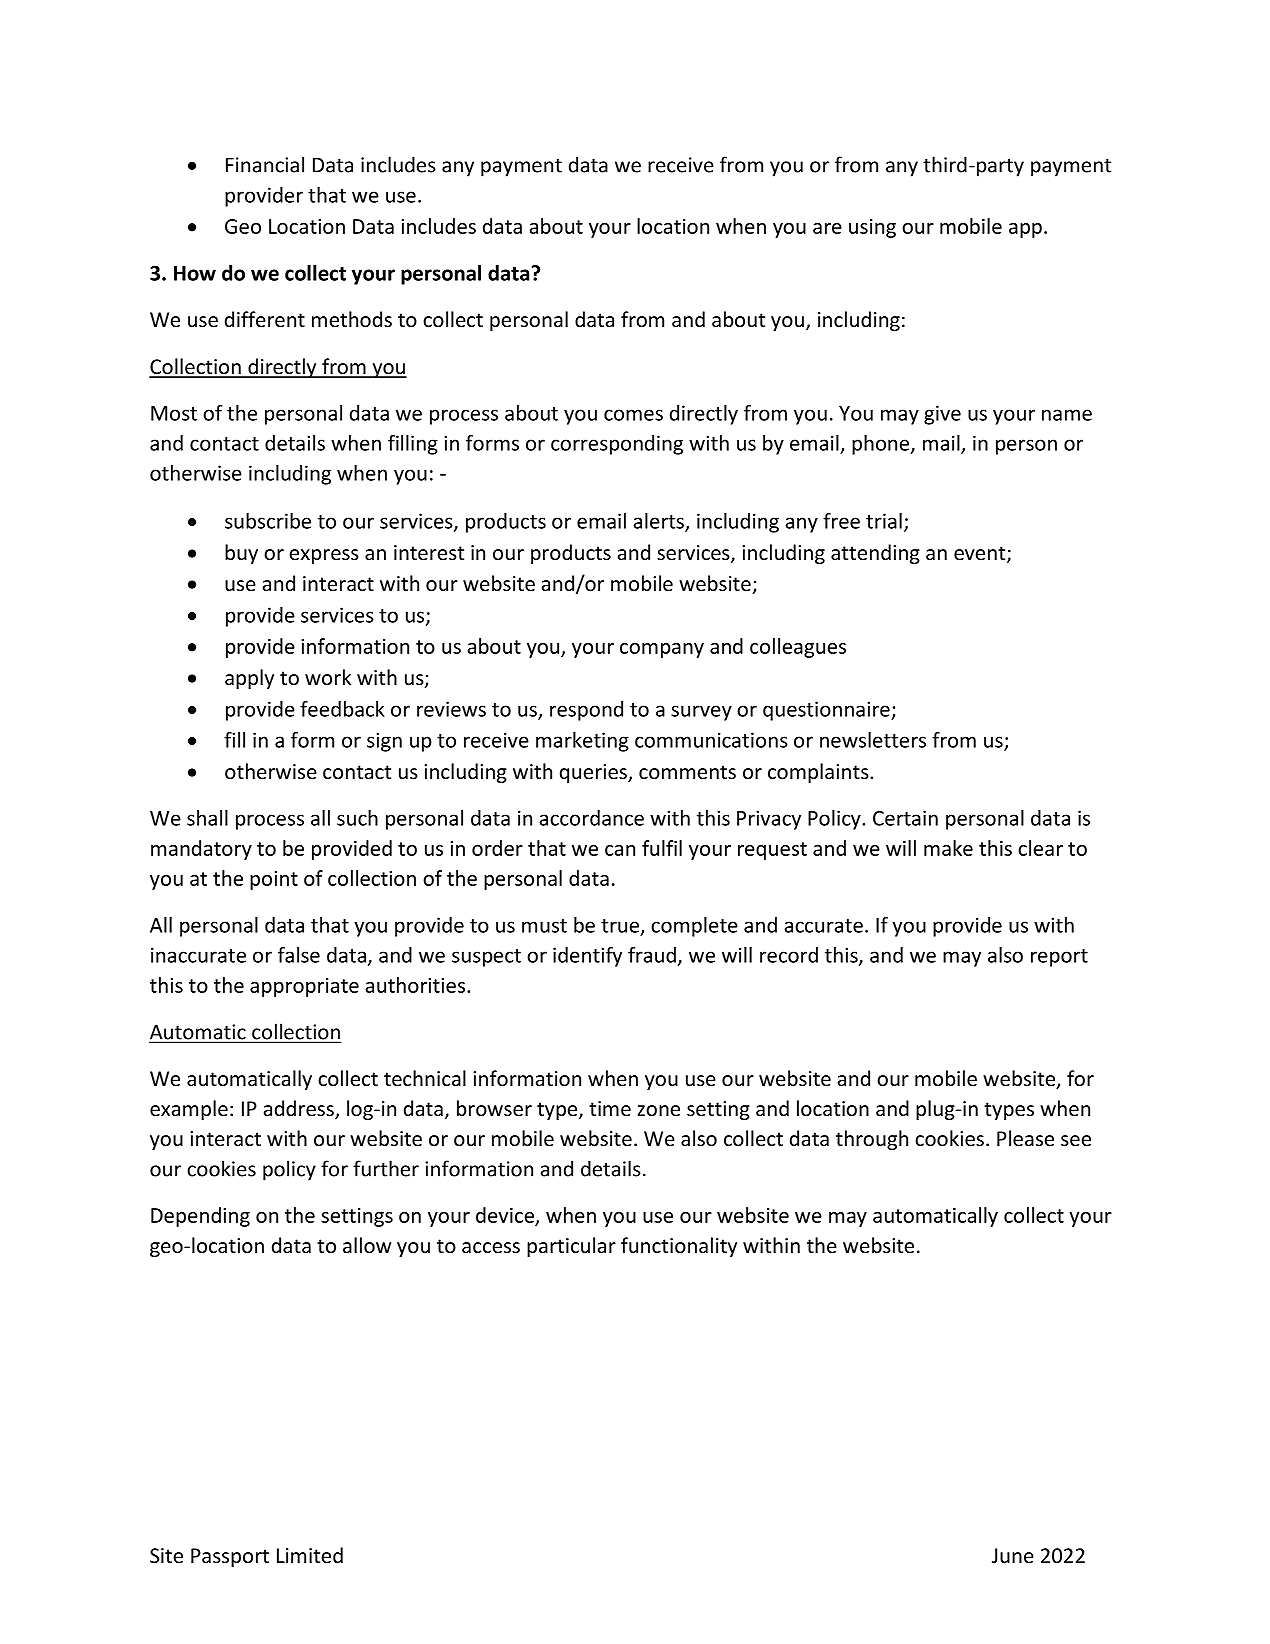  What do you see at coordinates (265, 164) in the screenshot?
I see `Financial` at bounding box center [265, 164].
